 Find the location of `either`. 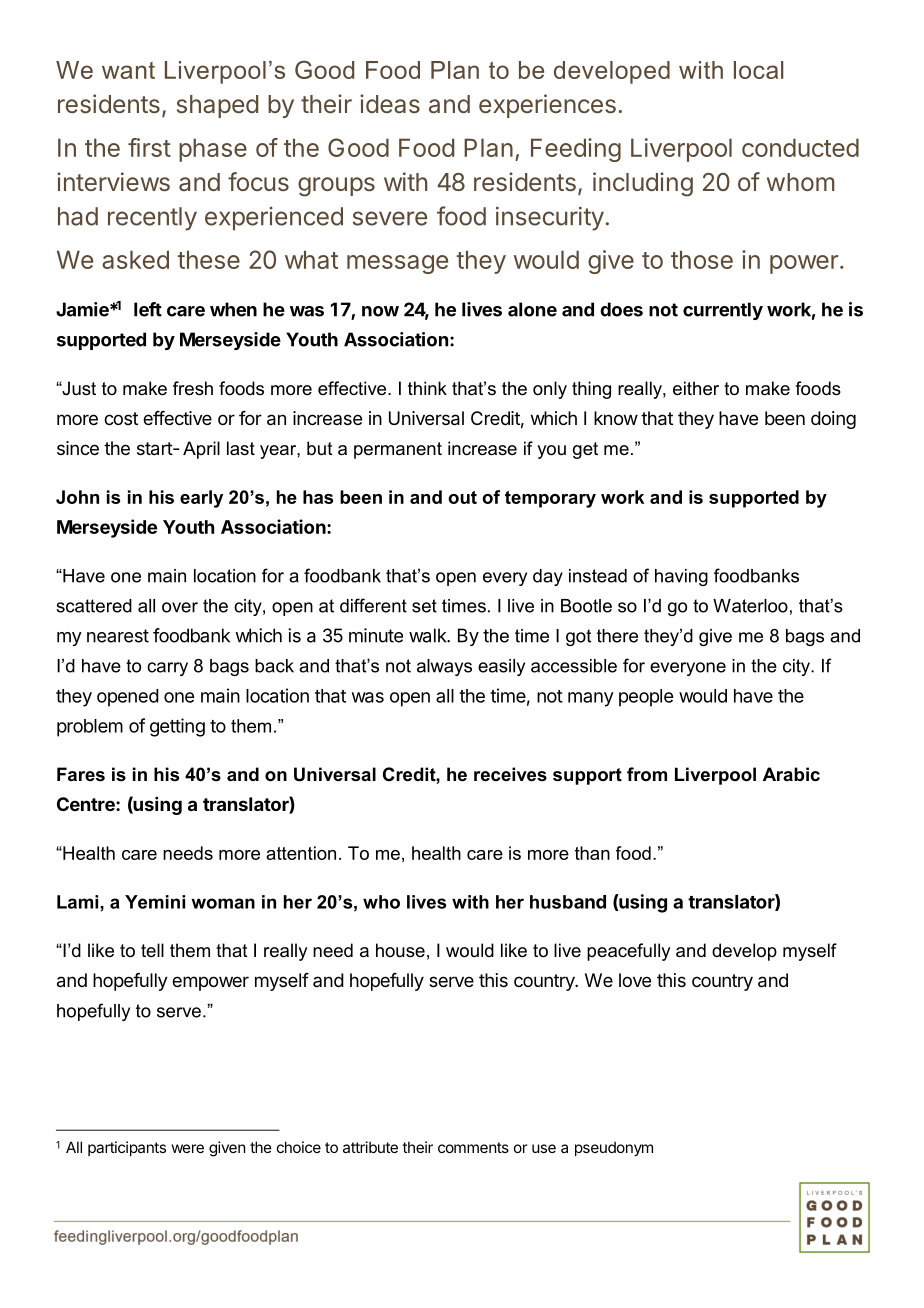

either is located at coordinates (696, 388).
